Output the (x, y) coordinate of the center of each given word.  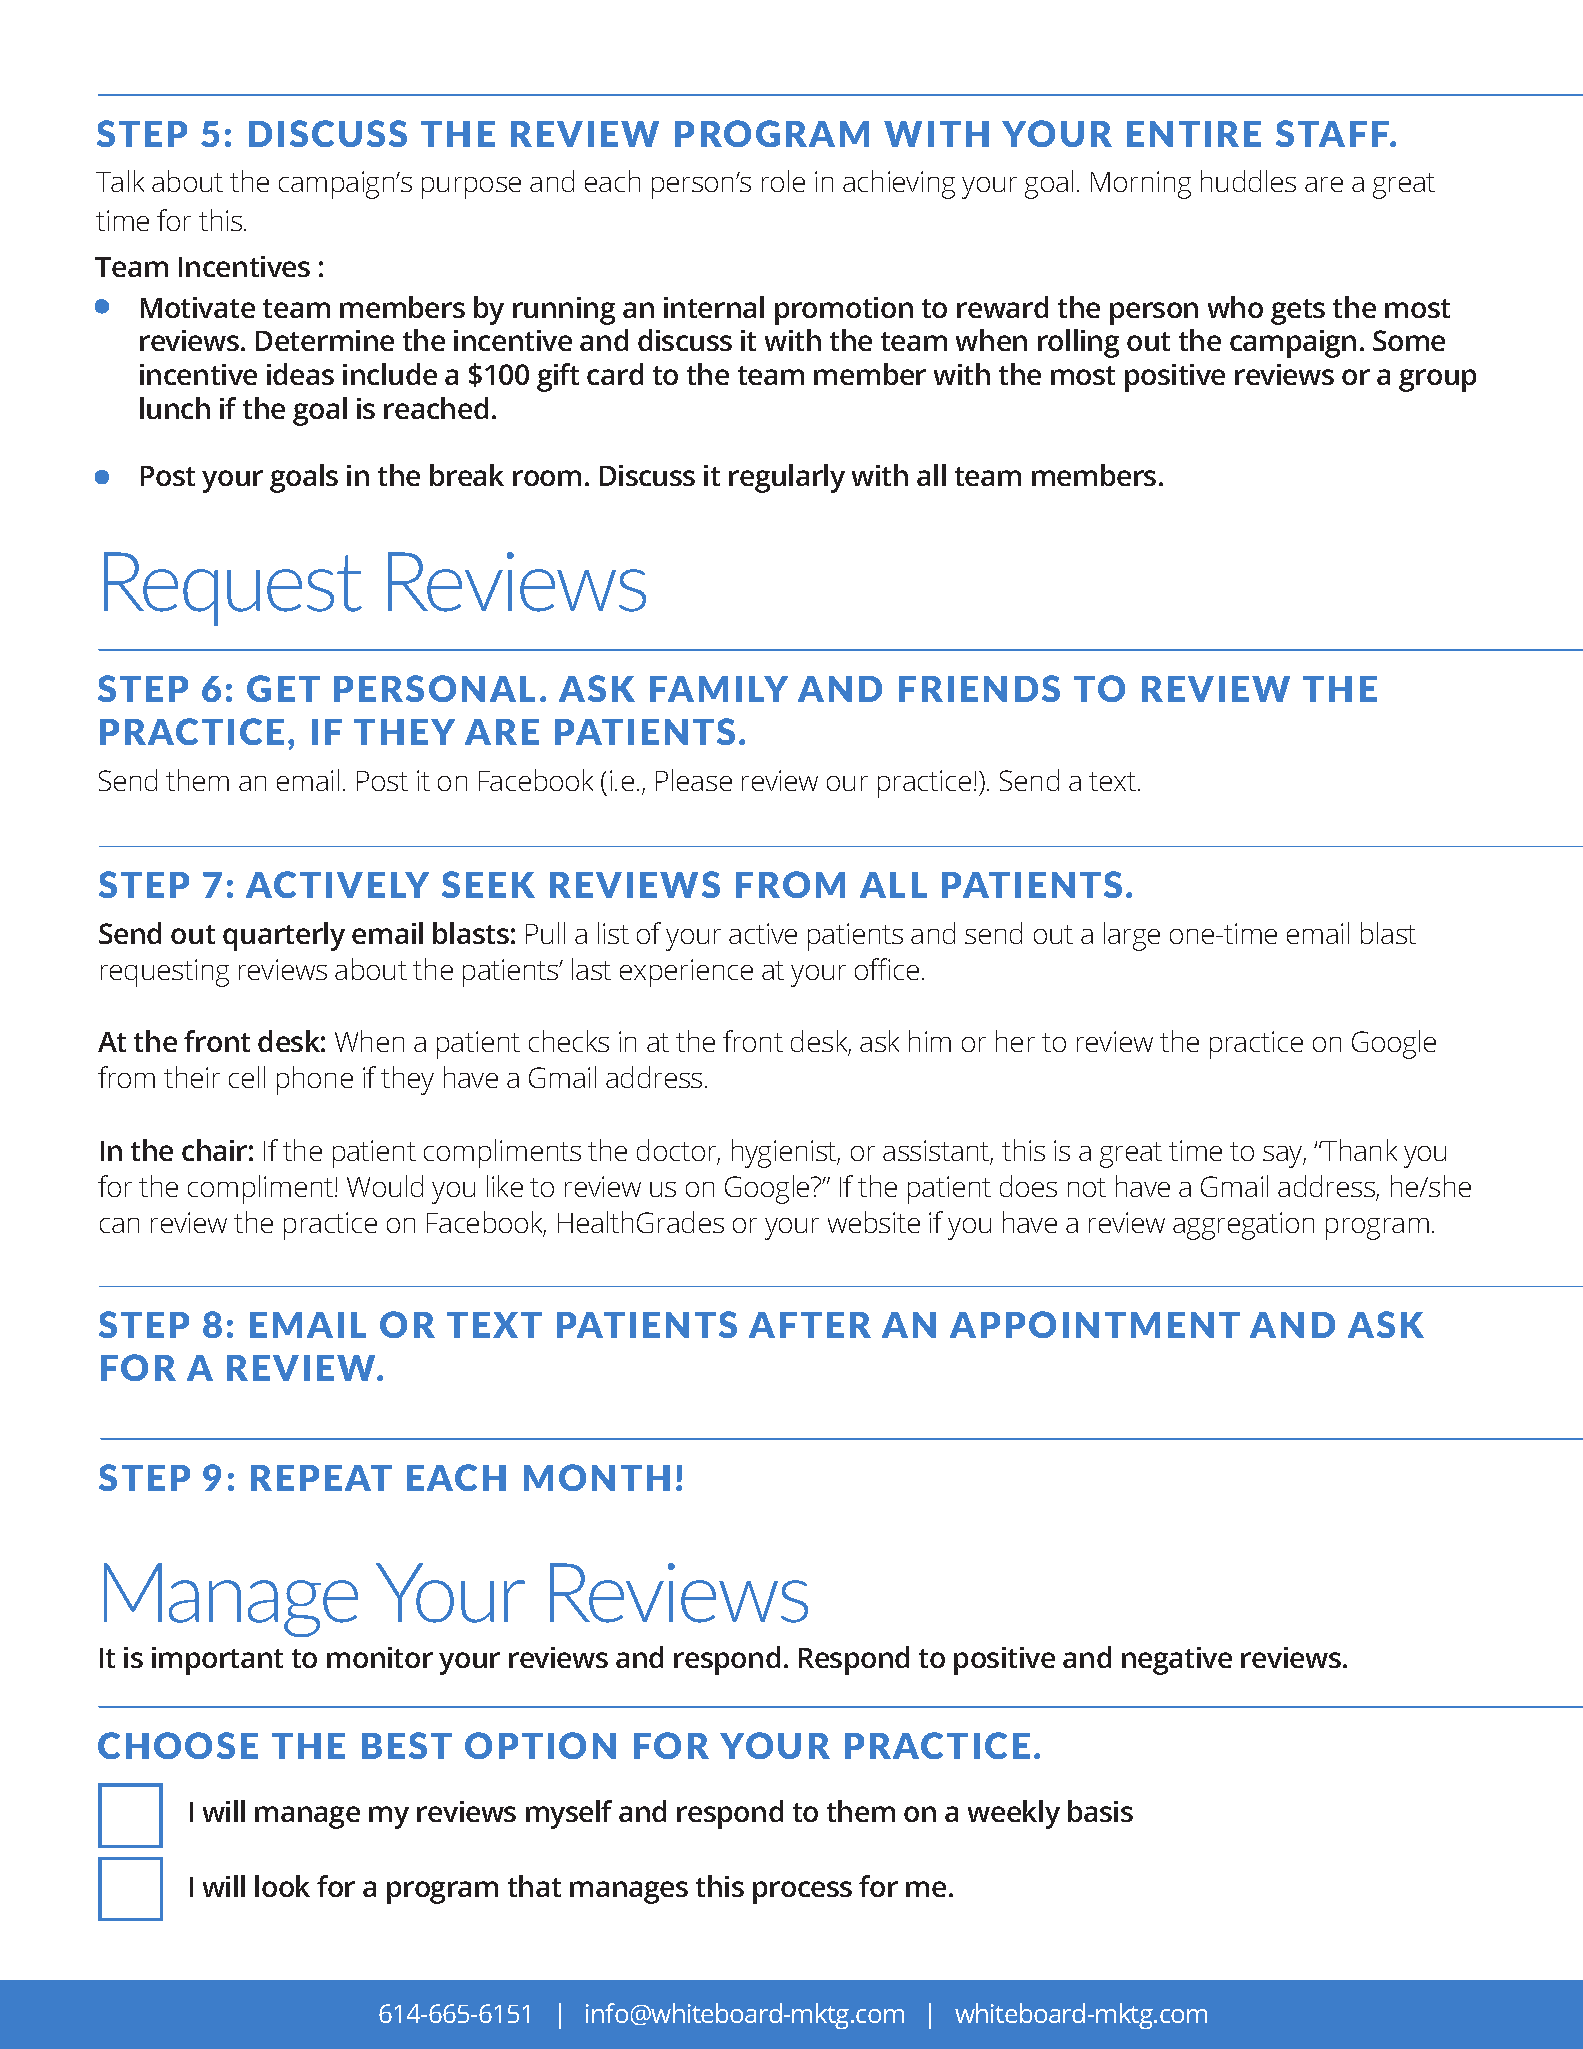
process (802, 1892)
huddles (1248, 181)
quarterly (284, 936)
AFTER (810, 1325)
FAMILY (719, 689)
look (282, 1886)
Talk (120, 181)
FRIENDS (979, 688)
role (783, 181)
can (119, 1225)
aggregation (1243, 1226)
